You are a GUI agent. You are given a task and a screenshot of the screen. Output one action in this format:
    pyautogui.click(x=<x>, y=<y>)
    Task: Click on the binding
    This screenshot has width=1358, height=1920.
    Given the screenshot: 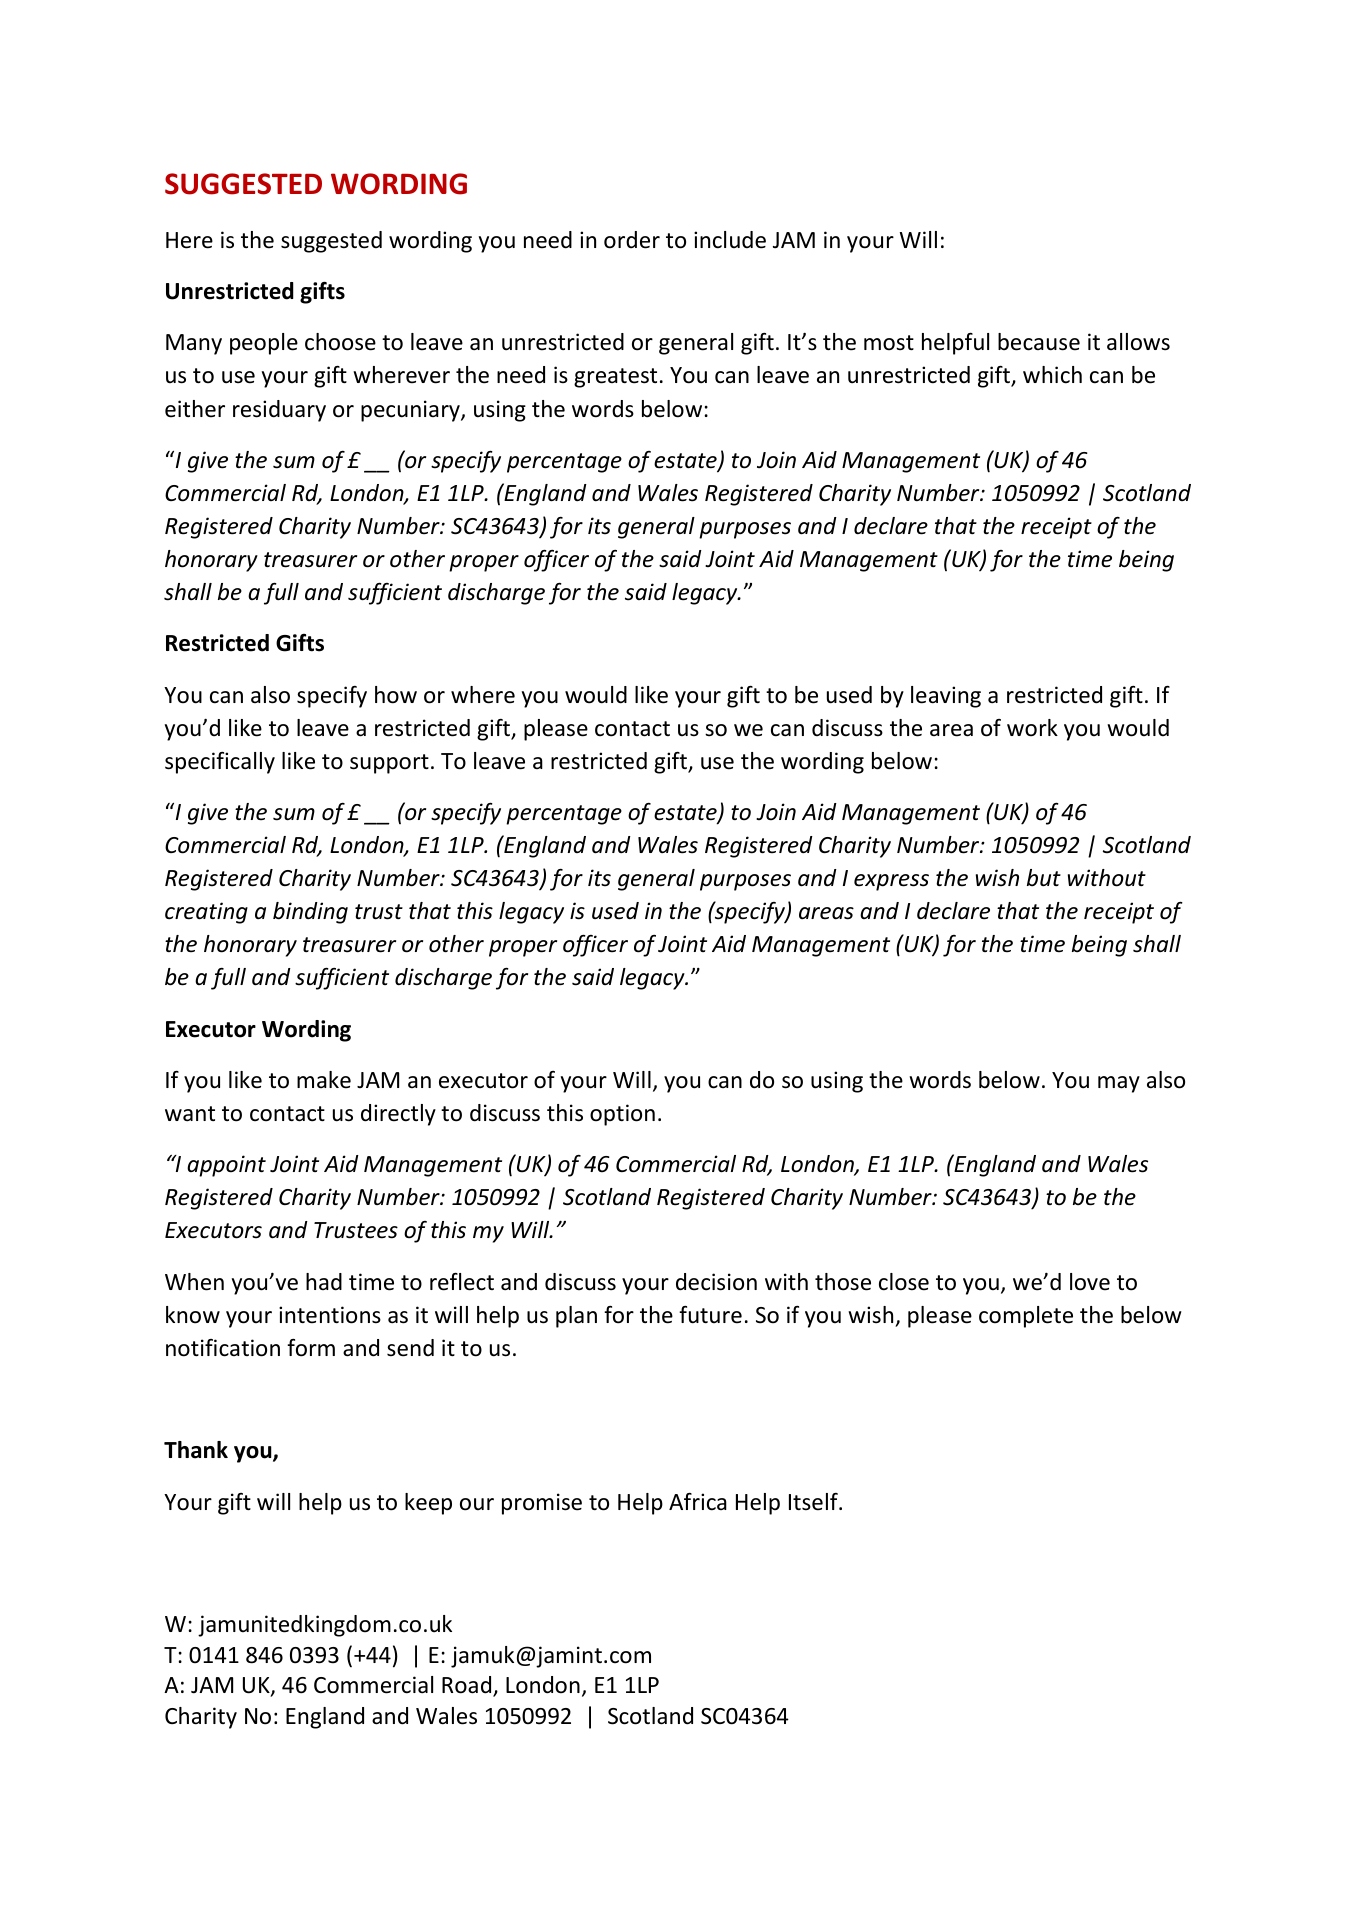 What is the action you would take?
    pyautogui.click(x=310, y=913)
